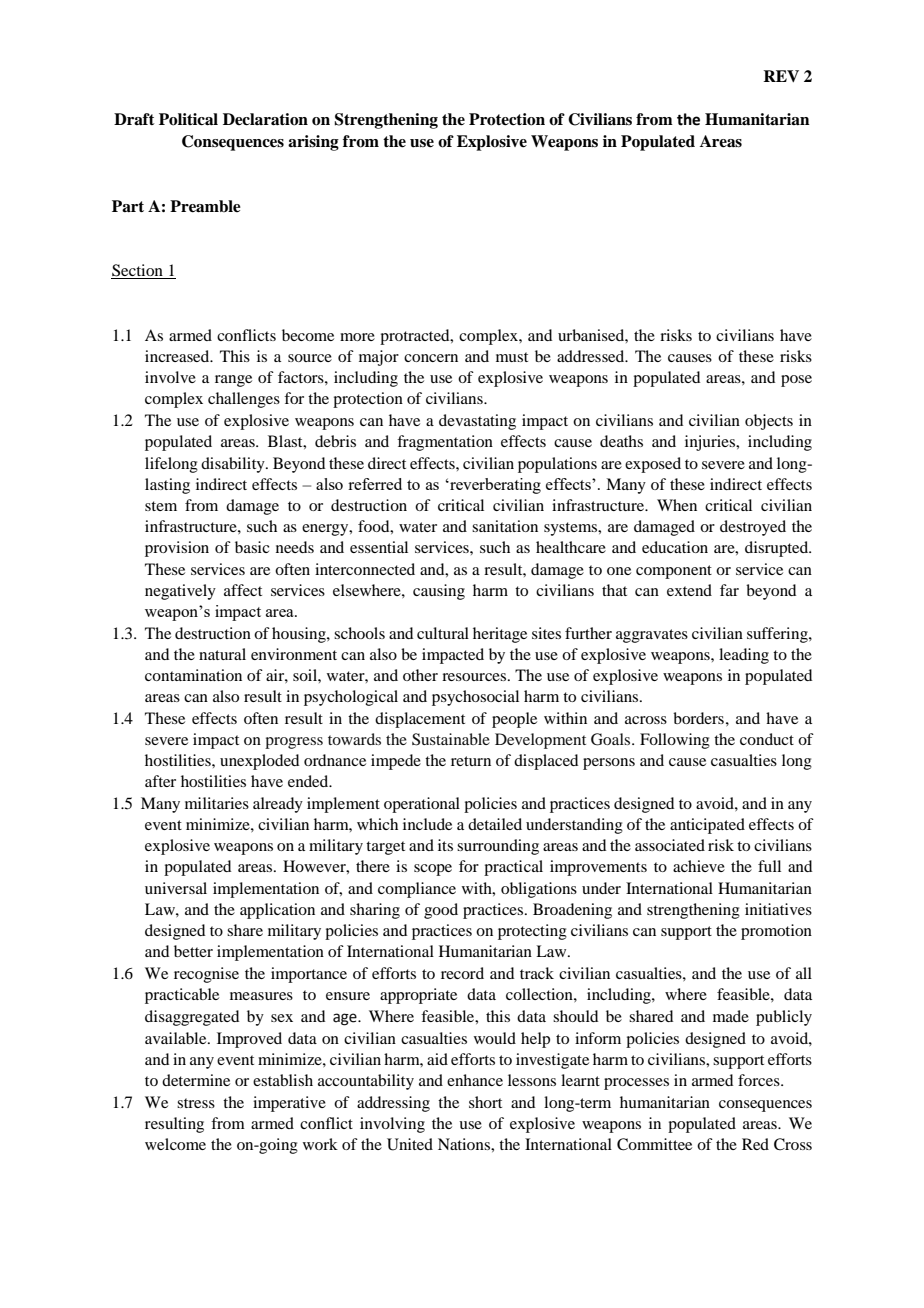  I want to click on stress, so click(196, 1103).
